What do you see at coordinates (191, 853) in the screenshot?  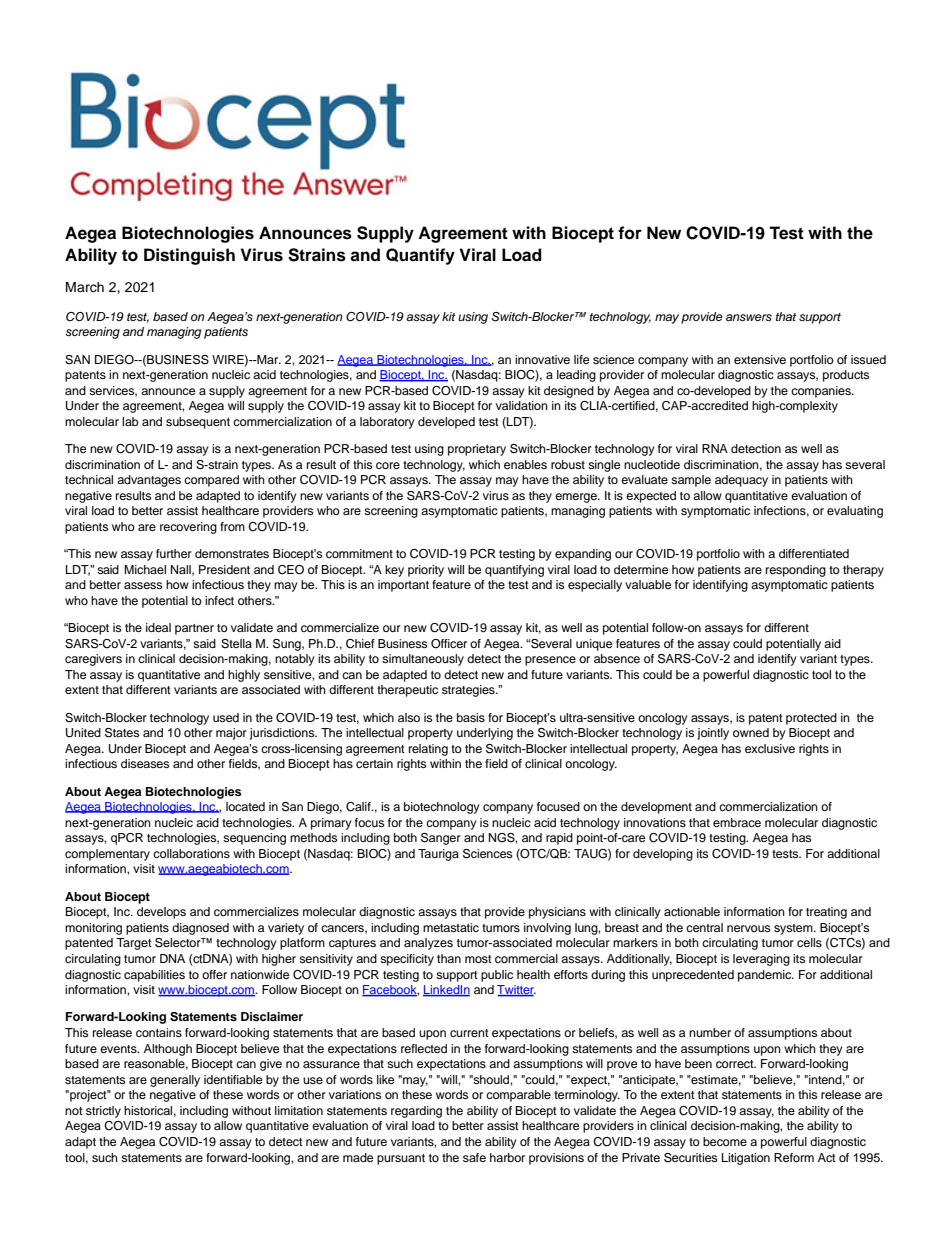 I see `collaborations` at bounding box center [191, 853].
